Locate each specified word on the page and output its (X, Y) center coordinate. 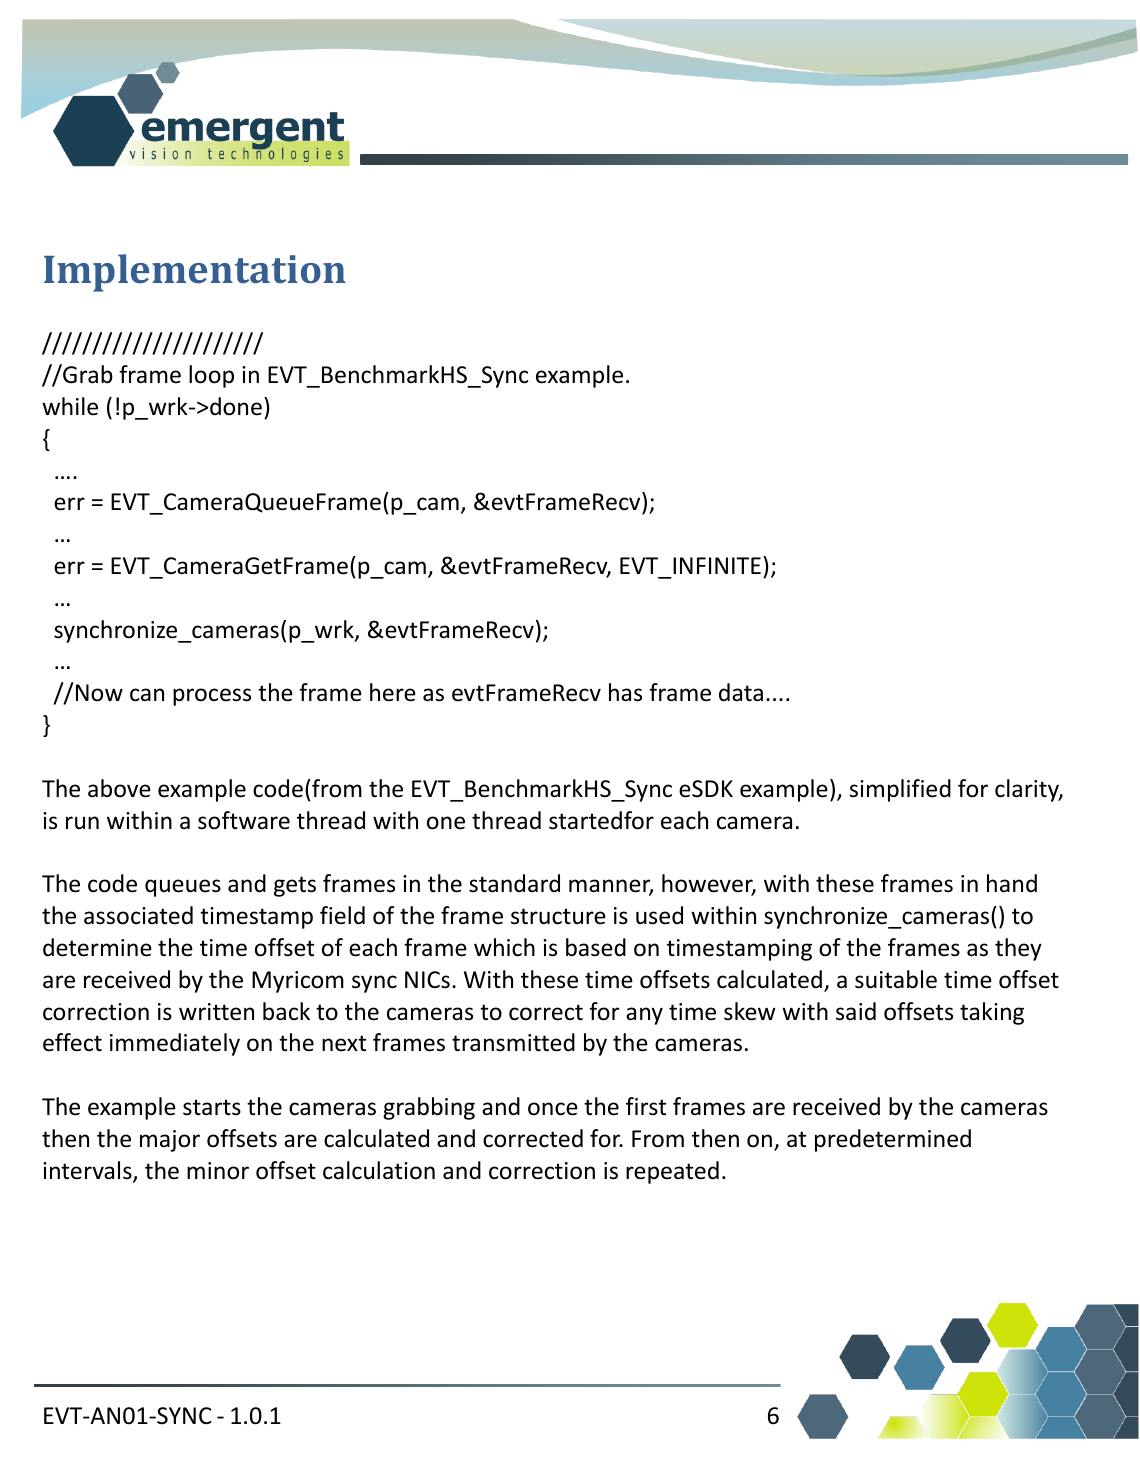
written (216, 1012)
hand (1012, 883)
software (244, 820)
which (504, 947)
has (625, 692)
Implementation (195, 273)
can (147, 695)
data (741, 692)
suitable (896, 979)
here (393, 692)
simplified (900, 790)
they (1018, 949)
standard (514, 883)
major (170, 1141)
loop (211, 376)
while (70, 406)
